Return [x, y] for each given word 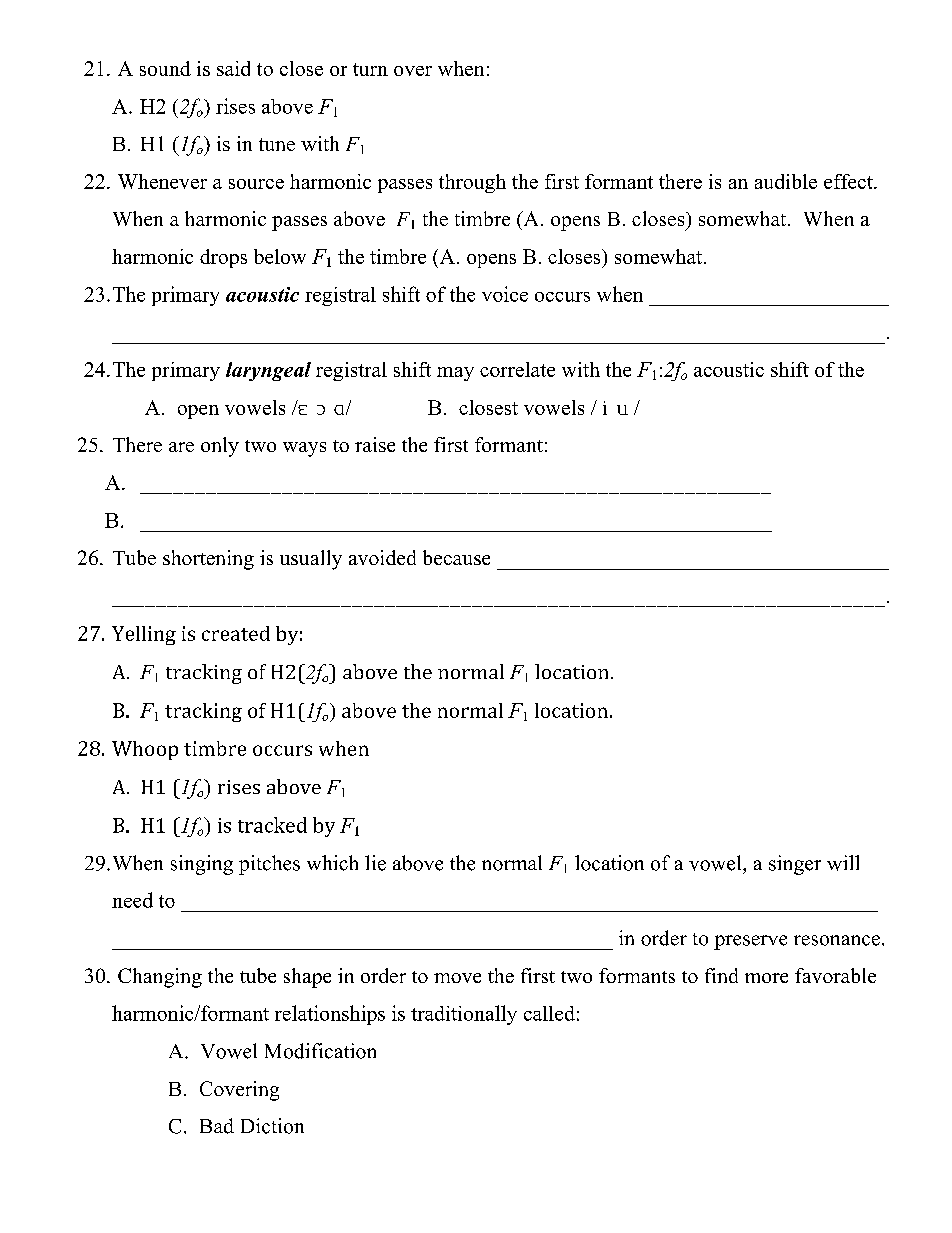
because [456, 557]
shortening [208, 560]
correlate [517, 369]
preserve [750, 942]
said [233, 68]
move [457, 978]
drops [223, 258]
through [472, 183]
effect [849, 181]
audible [786, 181]
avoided [382, 557]
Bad [217, 1126]
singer [795, 865]
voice [505, 294]
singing [202, 865]
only [220, 447]
